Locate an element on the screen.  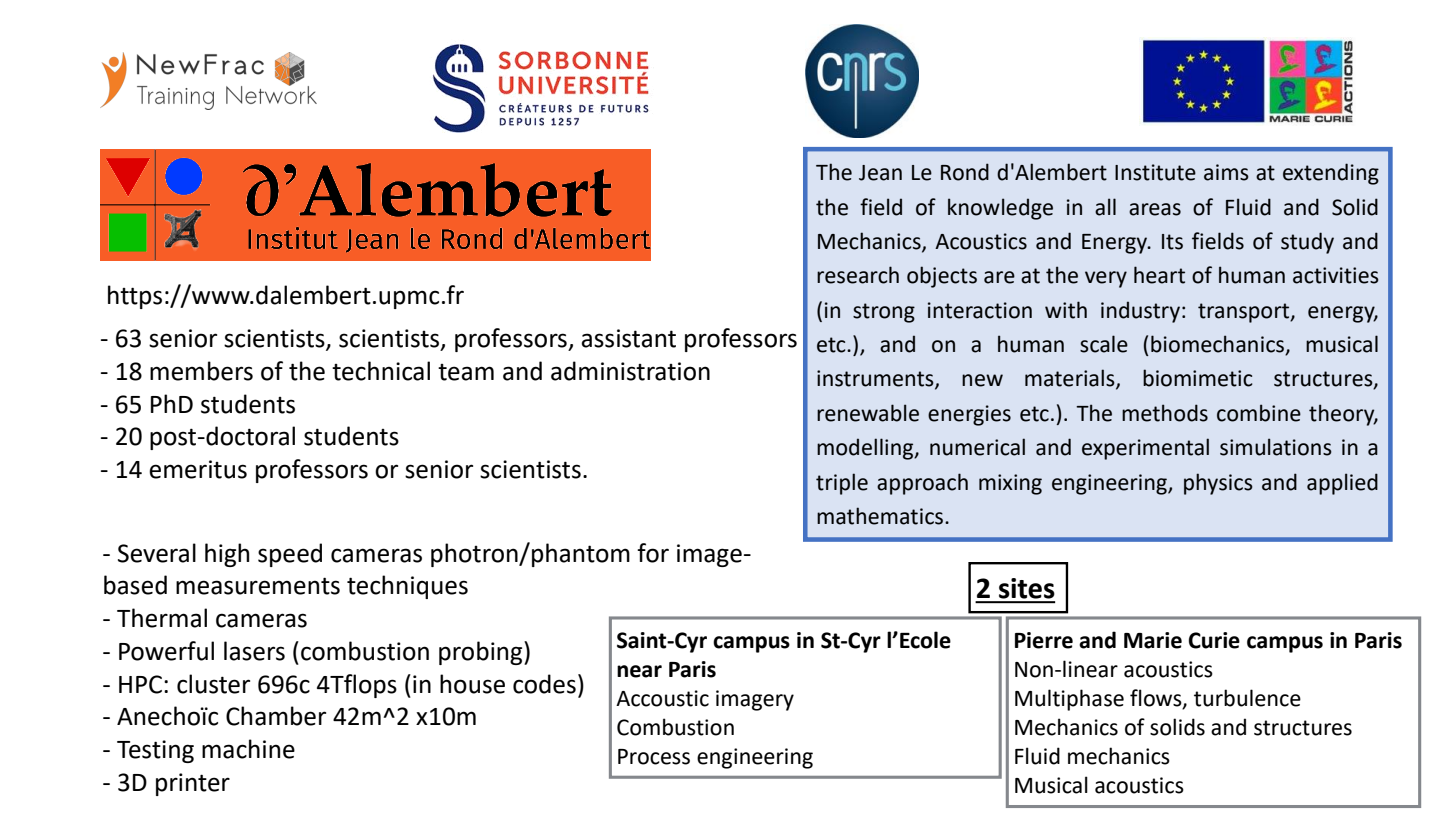
speed is located at coordinates (290, 555).
